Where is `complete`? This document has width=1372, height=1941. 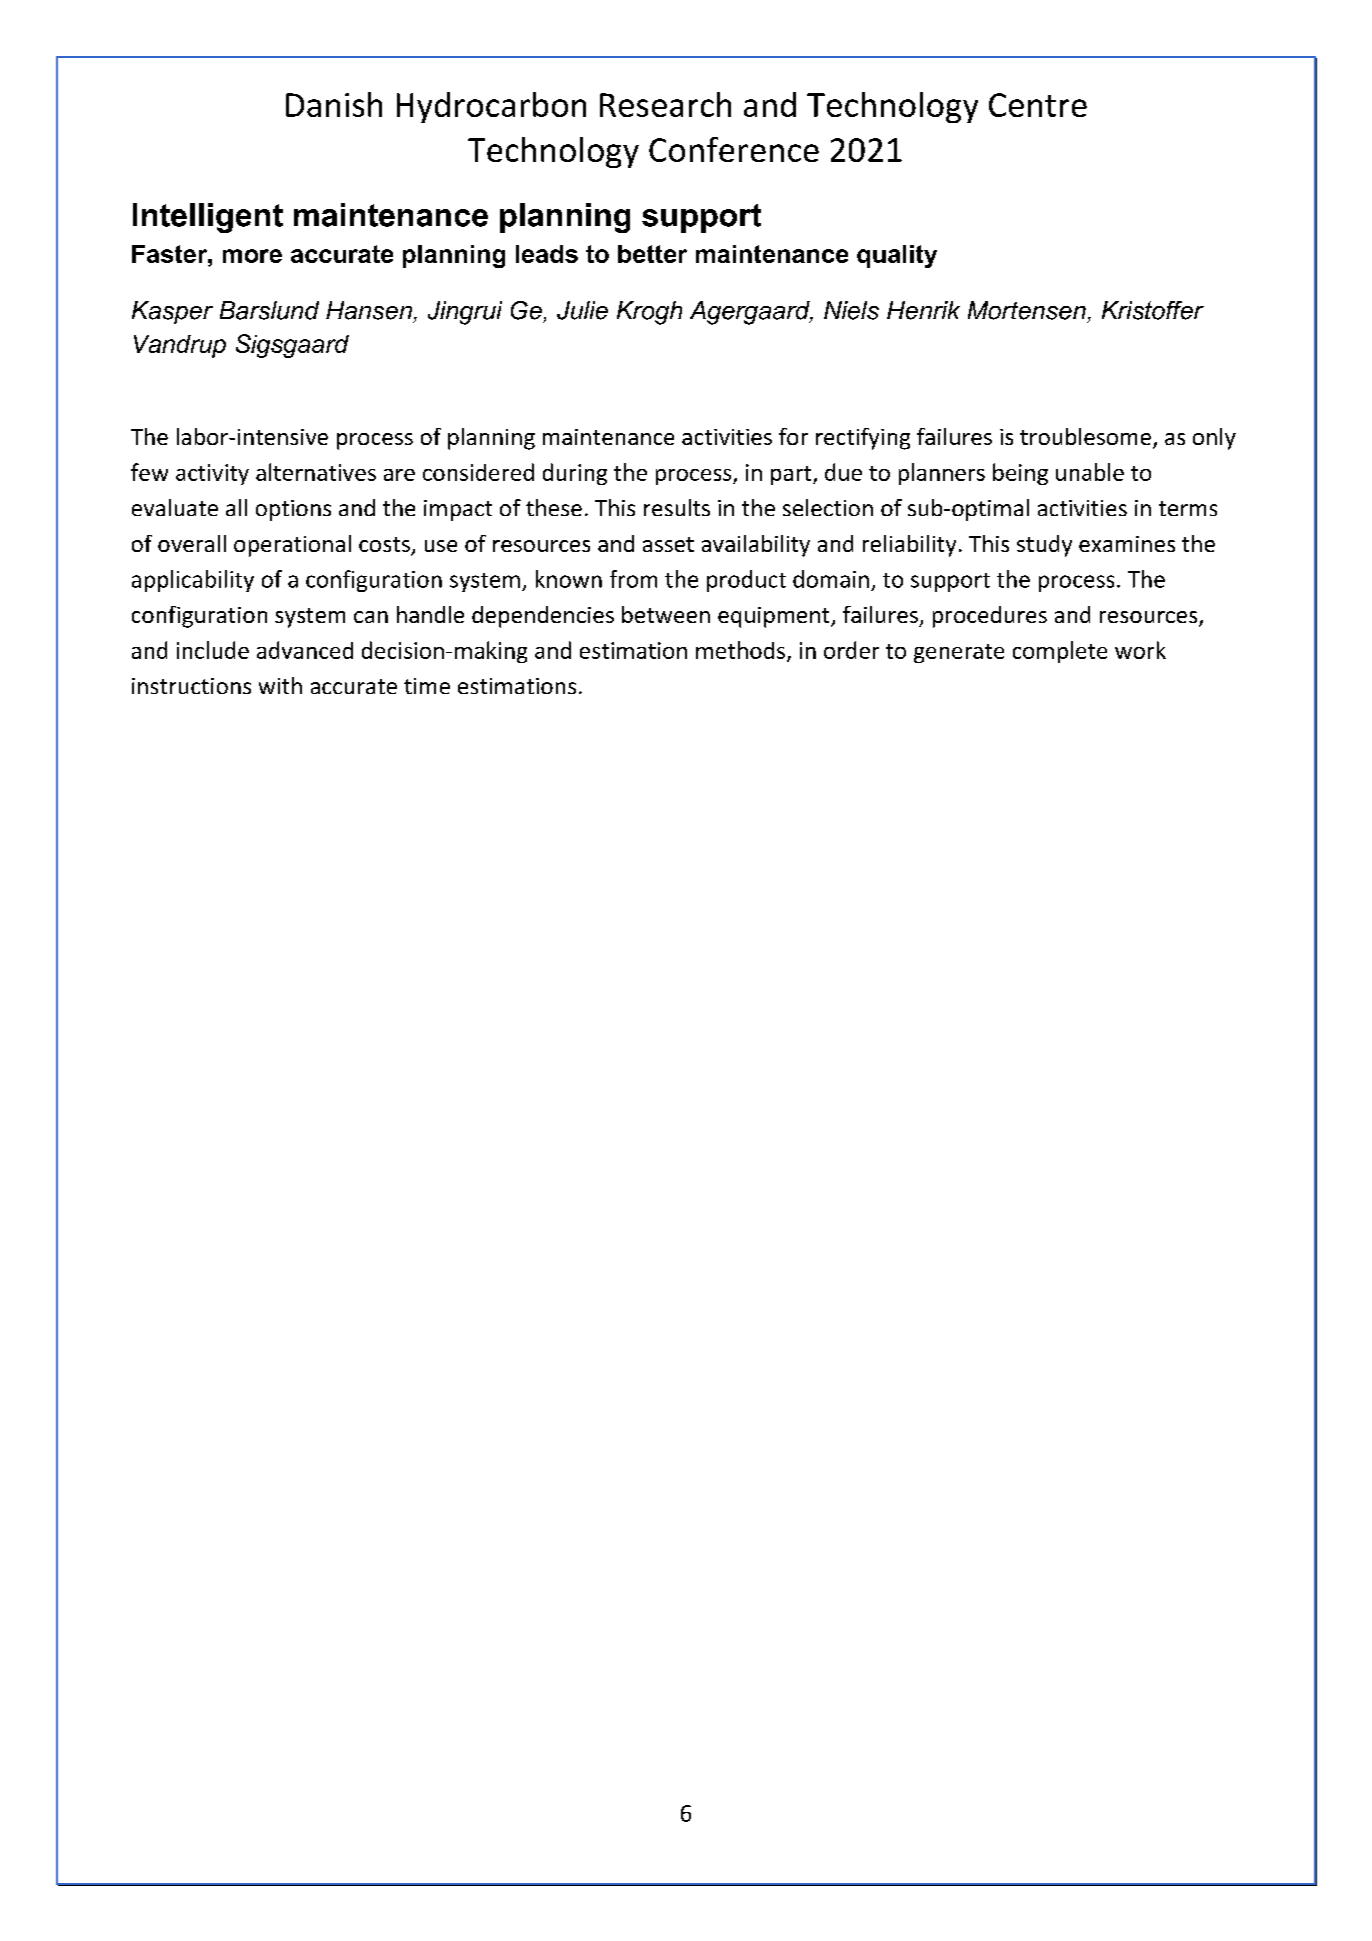 complete is located at coordinates (1060, 652).
